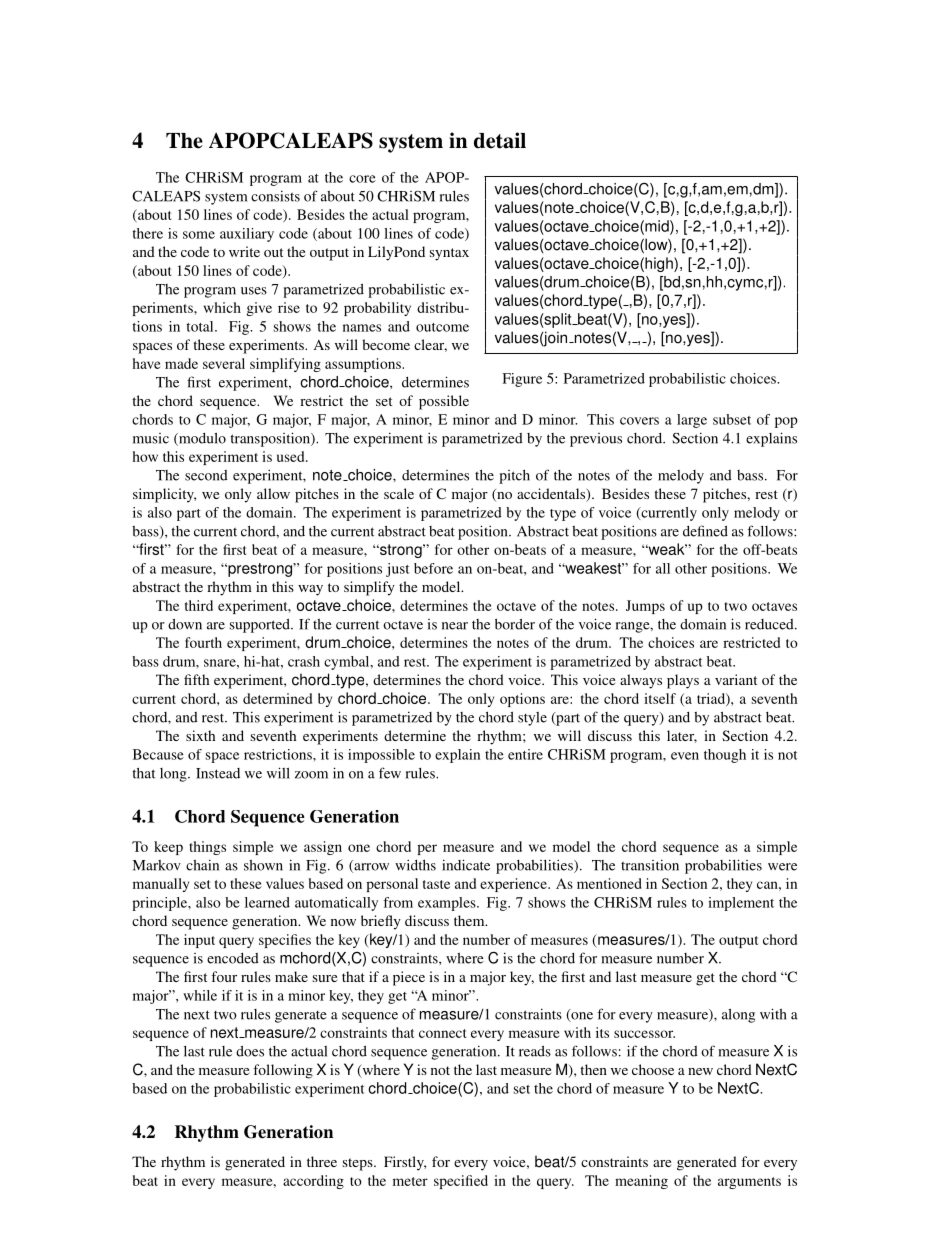 The image size is (952, 1233). I want to click on indicate, so click(466, 865).
